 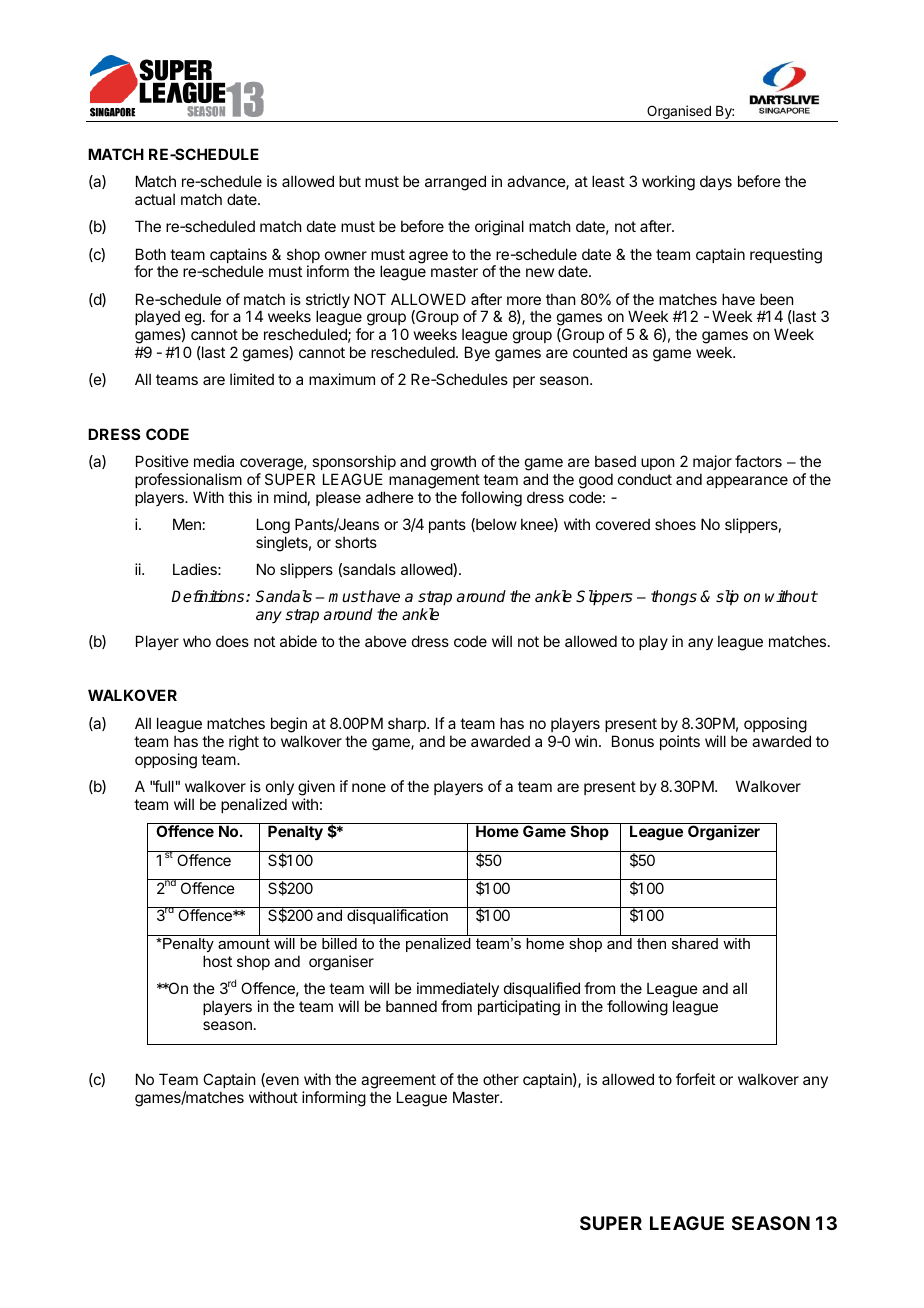 What do you see at coordinates (209, 596) in the page?
I see `Definitions` at bounding box center [209, 596].
